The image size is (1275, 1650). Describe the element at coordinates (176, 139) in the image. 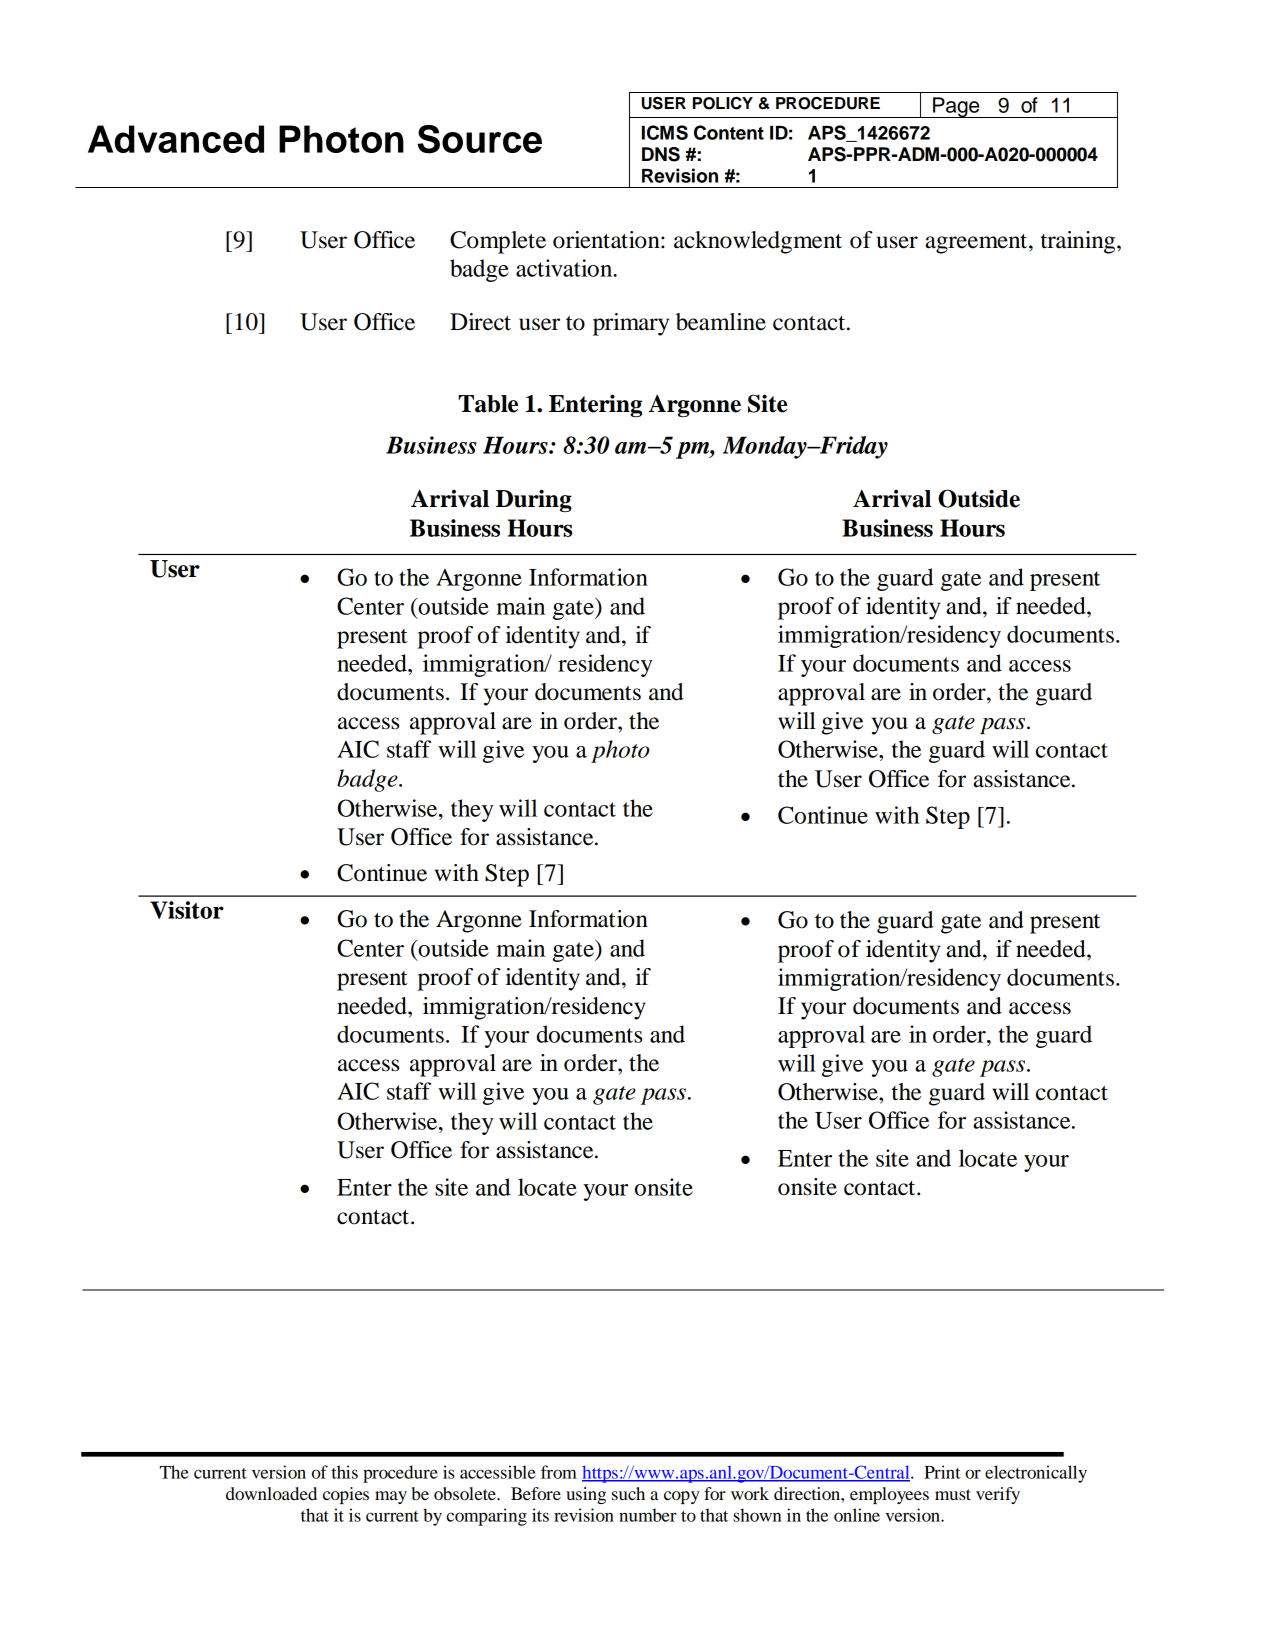

I see `Advanced` at that location.
